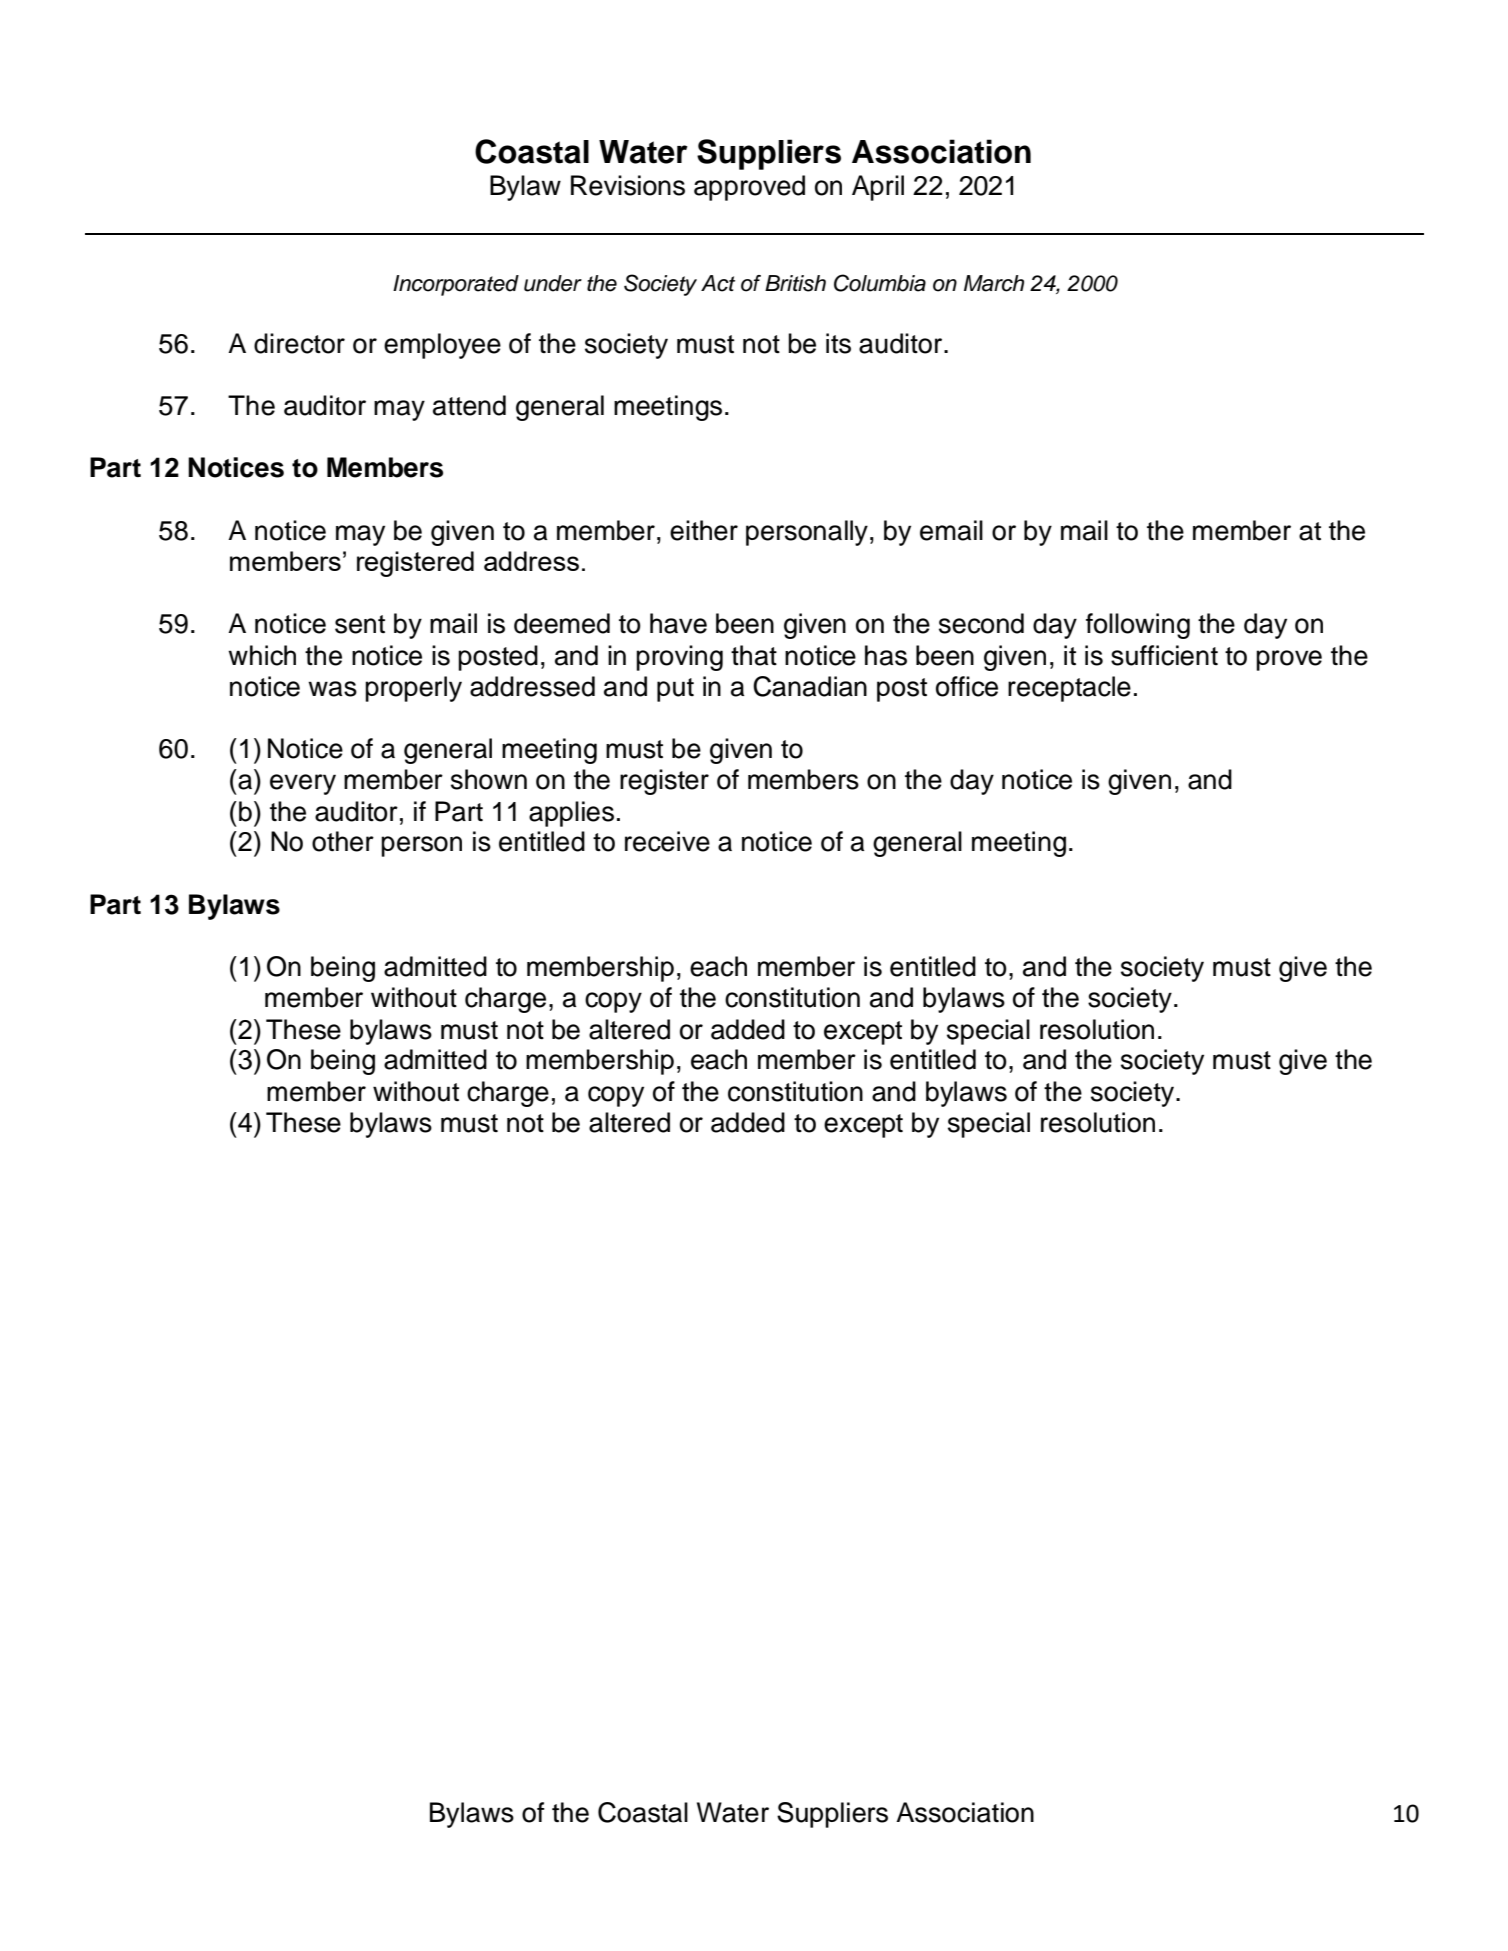 Image resolution: width=1508 pixels, height=1951 pixels. I want to click on Incorporated, so click(456, 285).
